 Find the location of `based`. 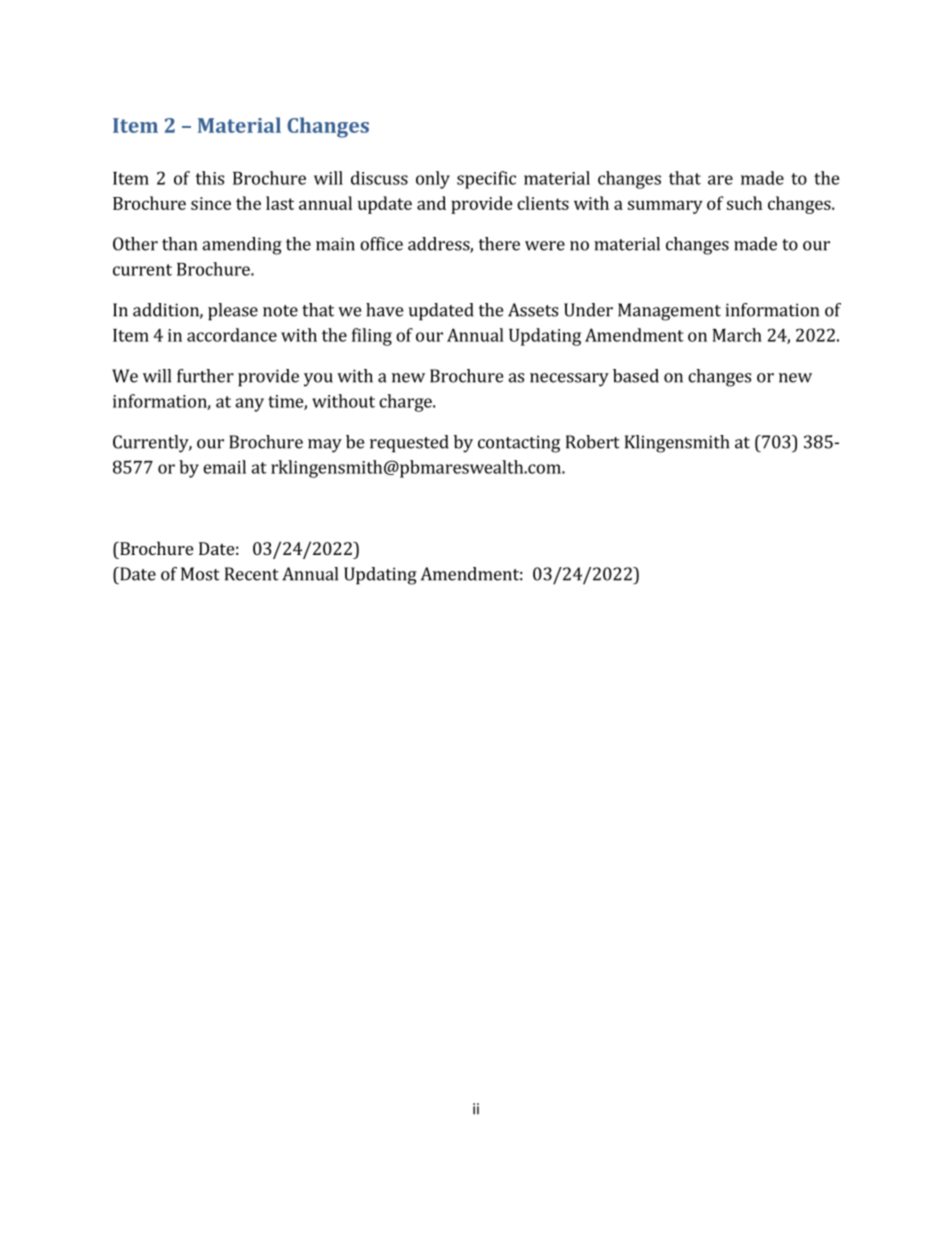

based is located at coordinates (636, 376).
